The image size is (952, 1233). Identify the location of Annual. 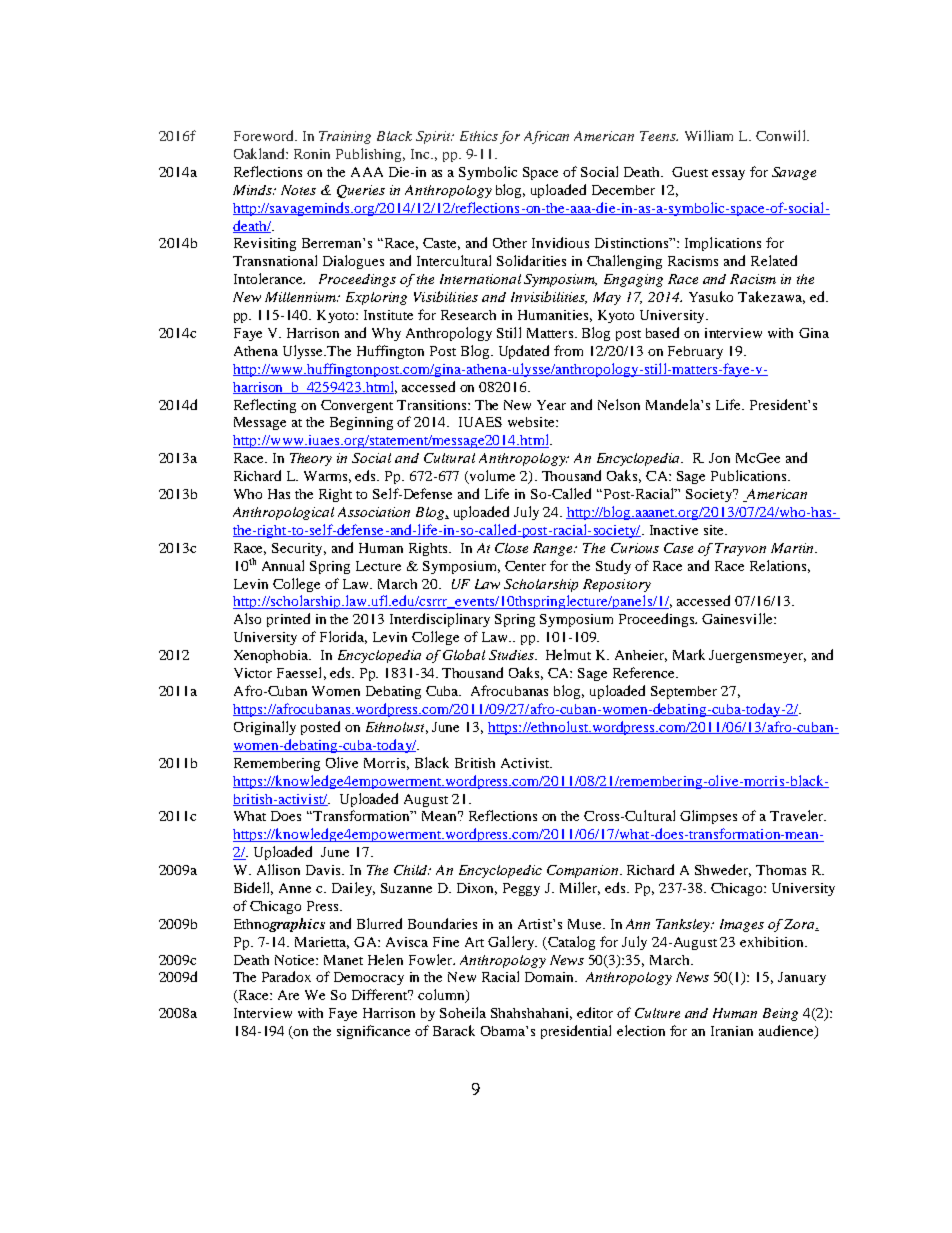
(283, 565).
